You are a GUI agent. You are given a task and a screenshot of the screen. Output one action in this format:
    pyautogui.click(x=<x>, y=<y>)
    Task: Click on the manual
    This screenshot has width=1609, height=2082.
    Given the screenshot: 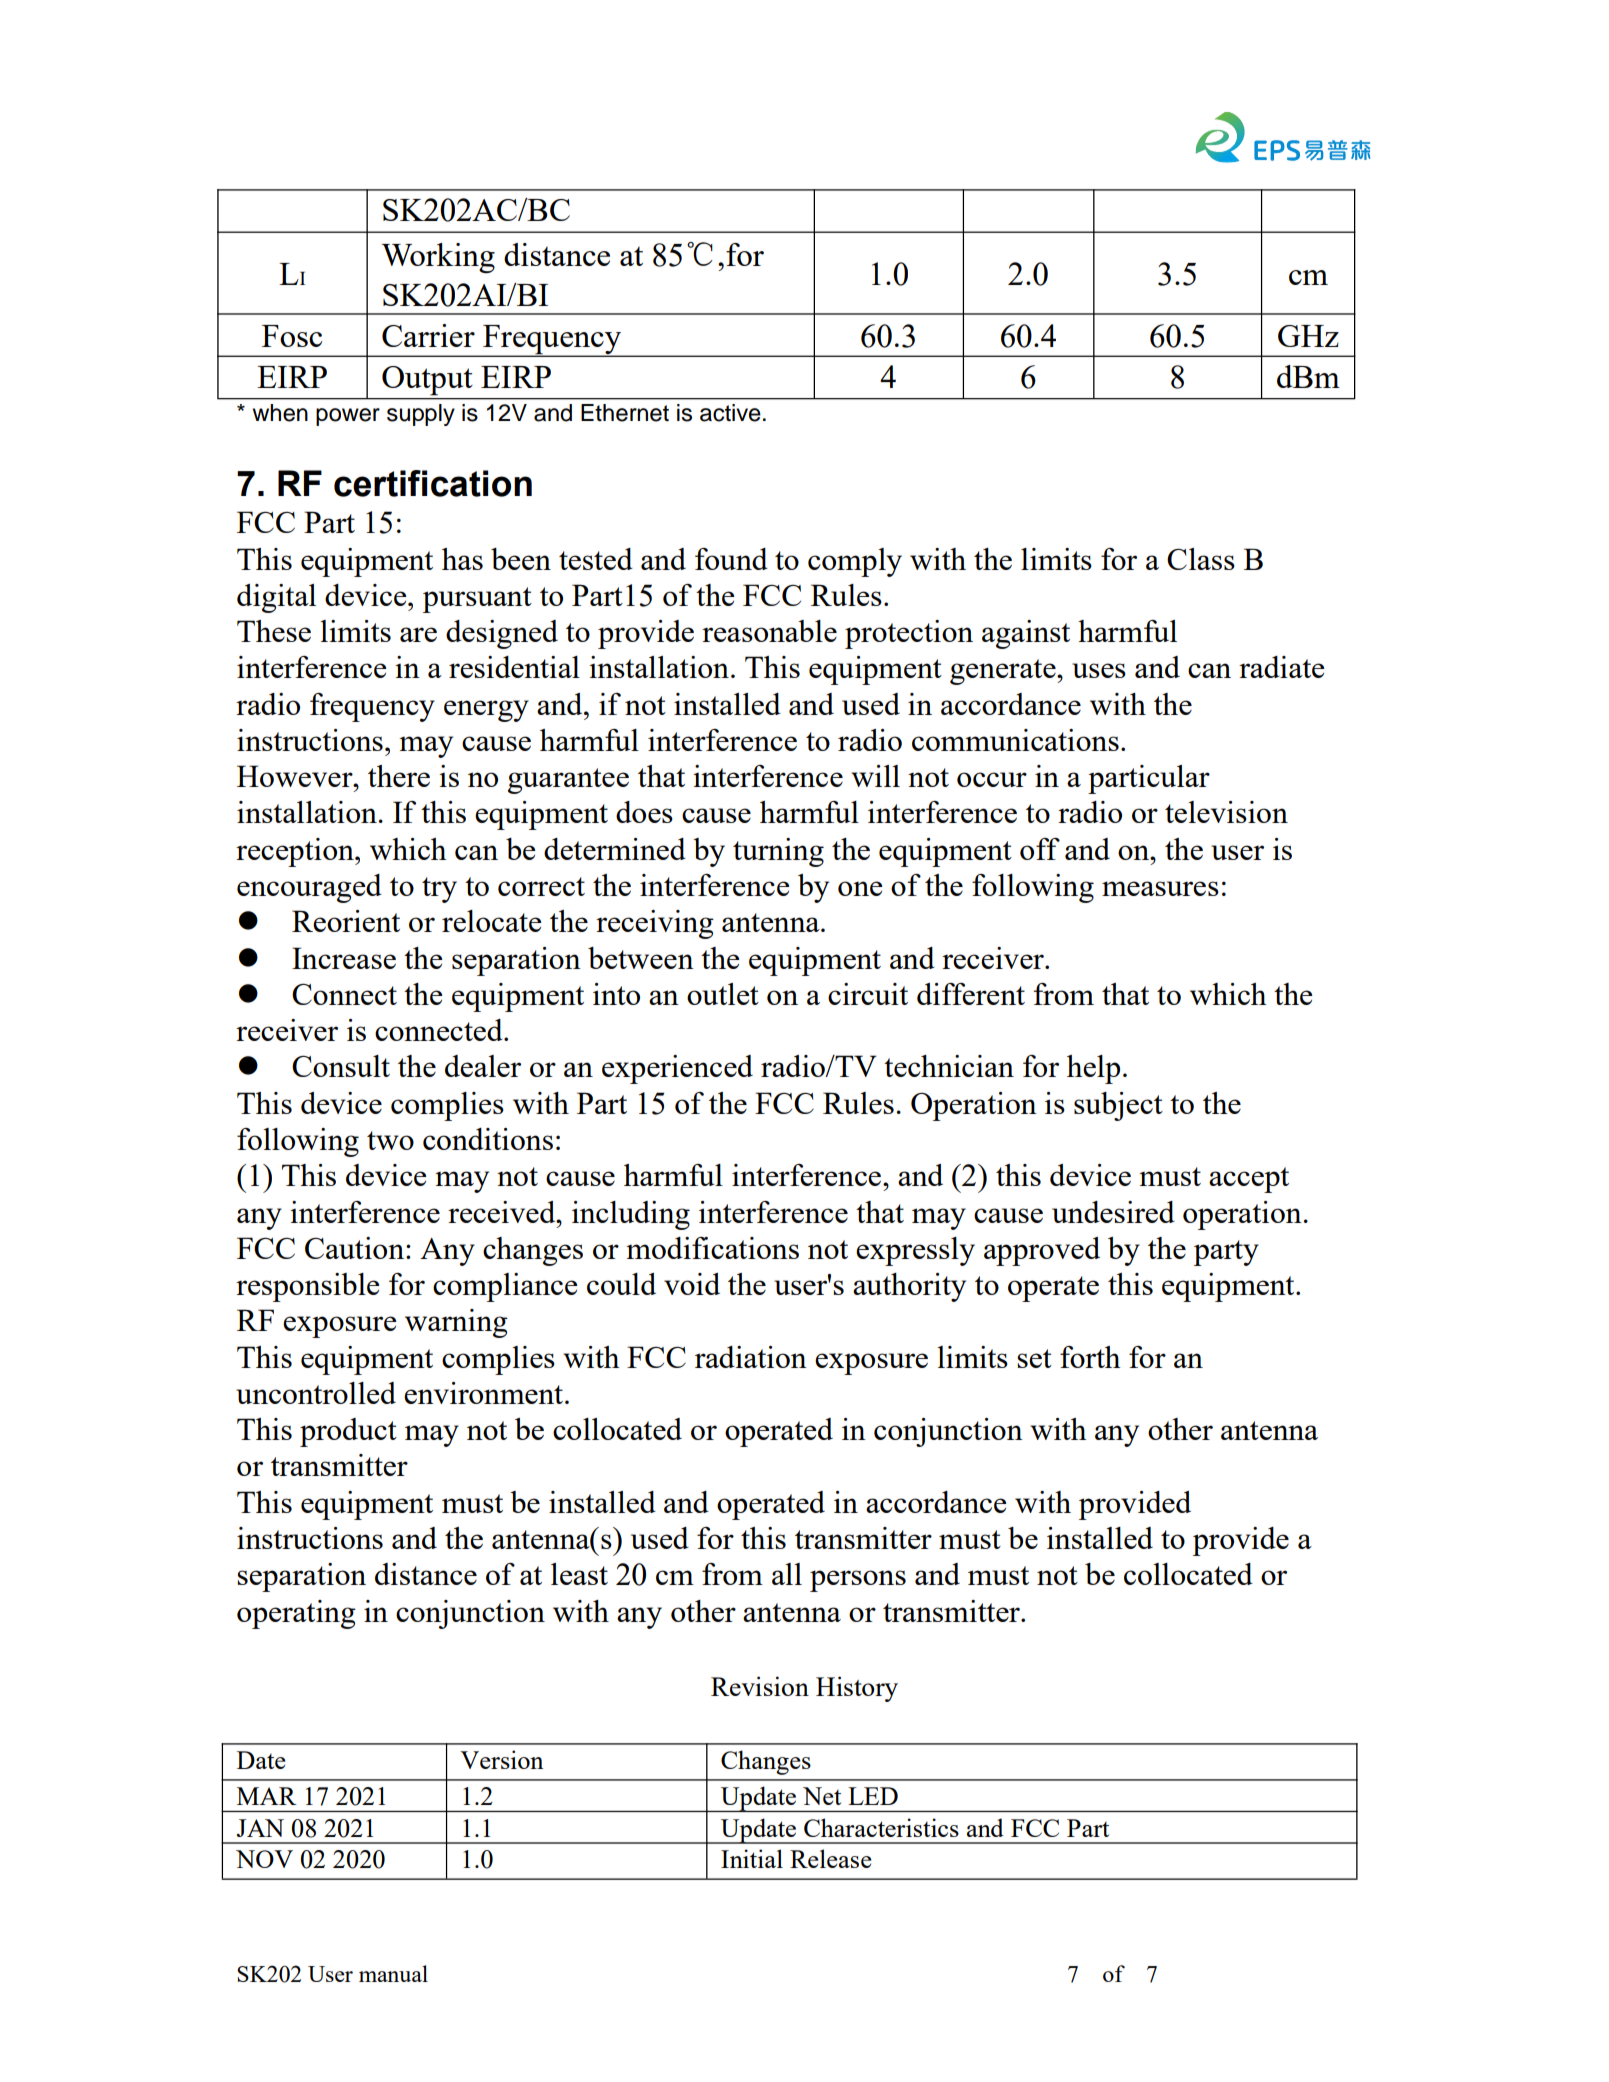 What is the action you would take?
    pyautogui.click(x=393, y=1973)
